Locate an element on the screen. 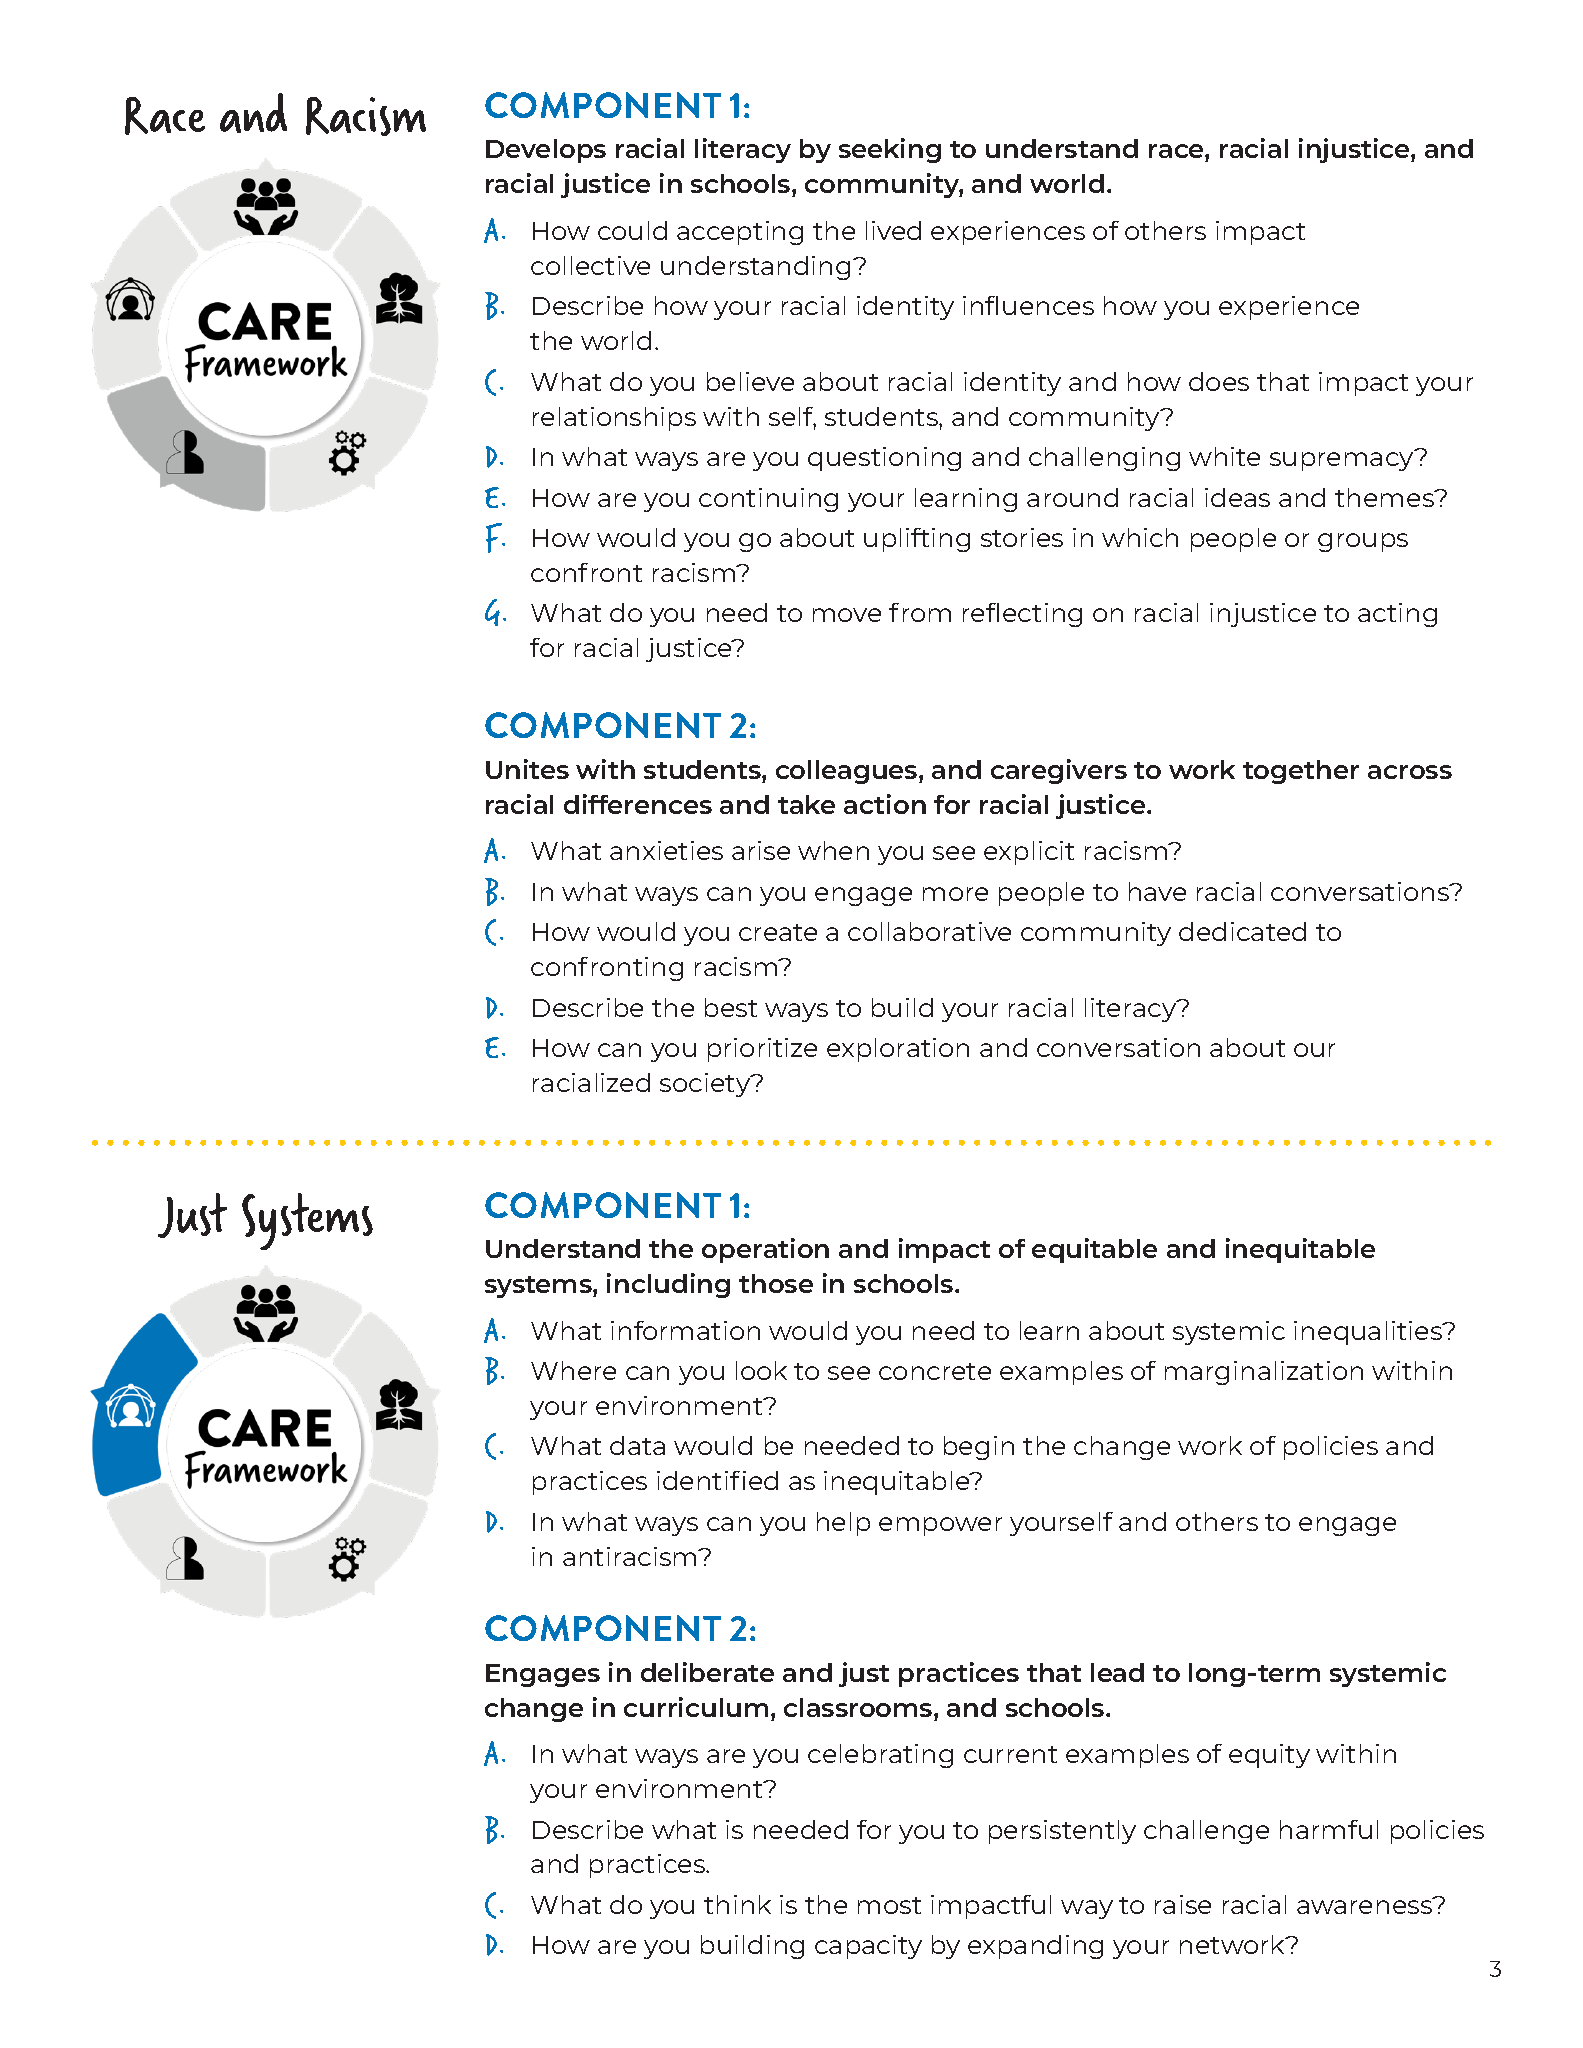 This screenshot has height=2048, width=1583. lived is located at coordinates (893, 230).
